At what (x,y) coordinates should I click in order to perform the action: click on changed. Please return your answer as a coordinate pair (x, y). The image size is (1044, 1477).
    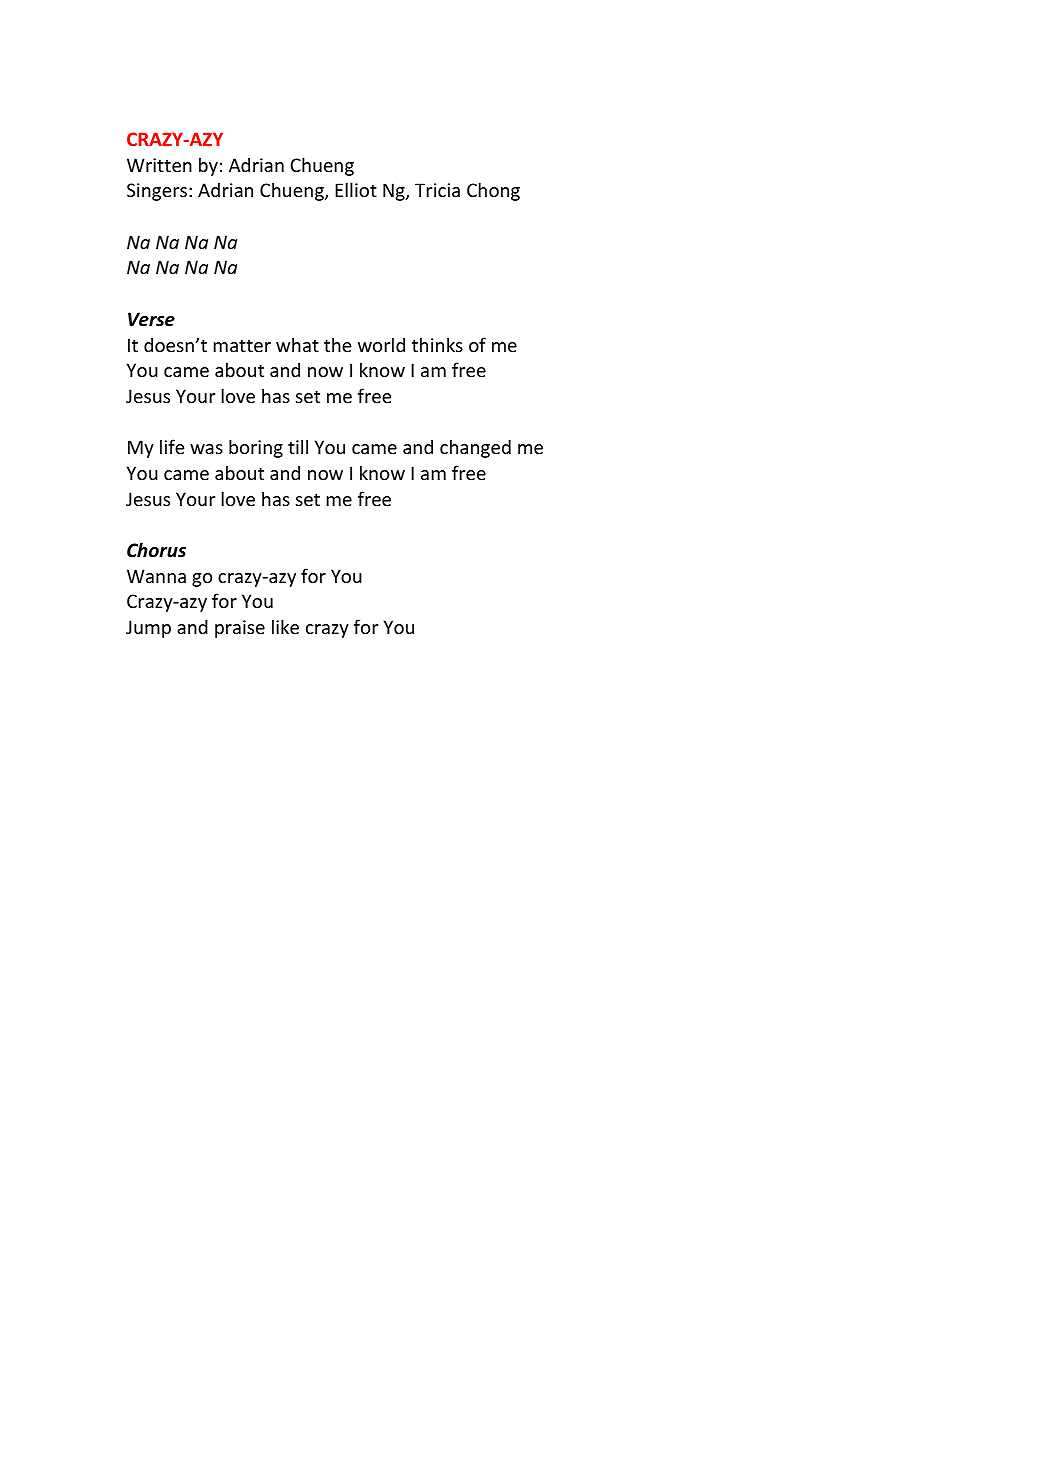
    Looking at the image, I should click on (475, 448).
